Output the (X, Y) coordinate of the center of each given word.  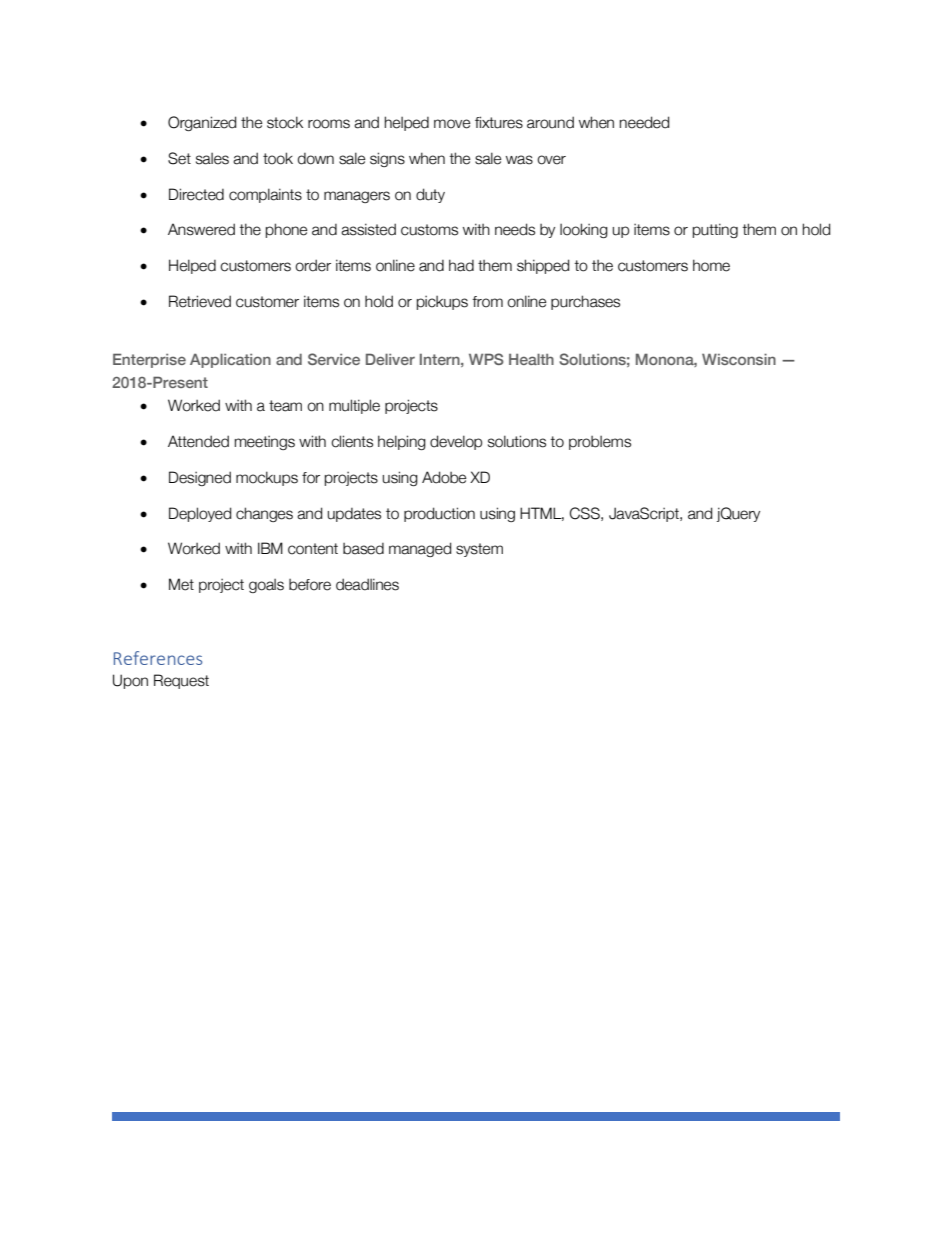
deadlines (367, 584)
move (452, 124)
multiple (354, 406)
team (285, 406)
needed (644, 122)
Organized (202, 123)
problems (600, 443)
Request (181, 681)
